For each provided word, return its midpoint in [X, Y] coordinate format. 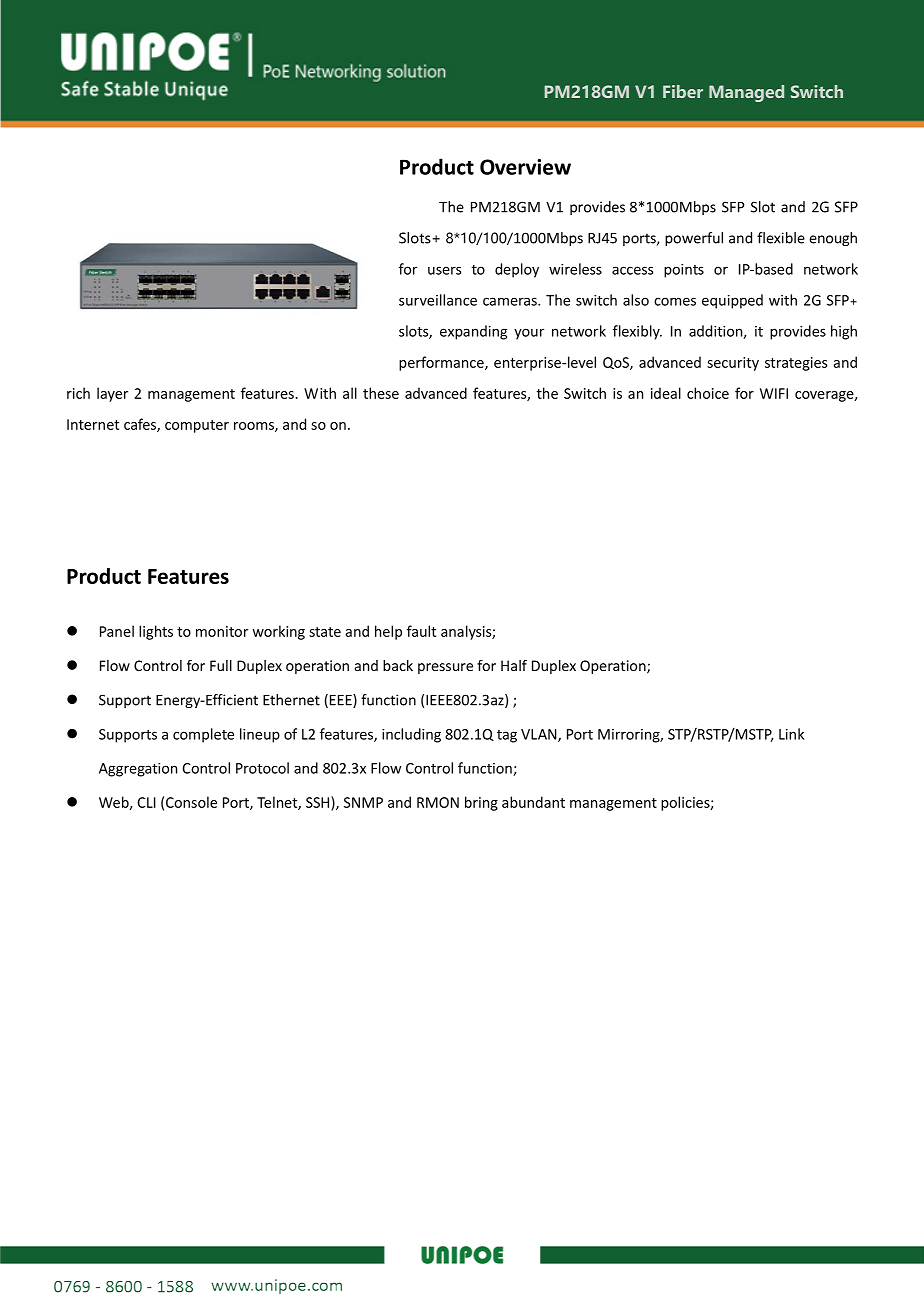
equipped [732, 301]
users [445, 270]
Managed [746, 93]
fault [421, 631]
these [381, 393]
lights [156, 632]
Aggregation [138, 770]
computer [197, 426]
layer [112, 394]
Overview [525, 167]
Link [791, 734]
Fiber [683, 91]
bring [481, 803]
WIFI [774, 393]
